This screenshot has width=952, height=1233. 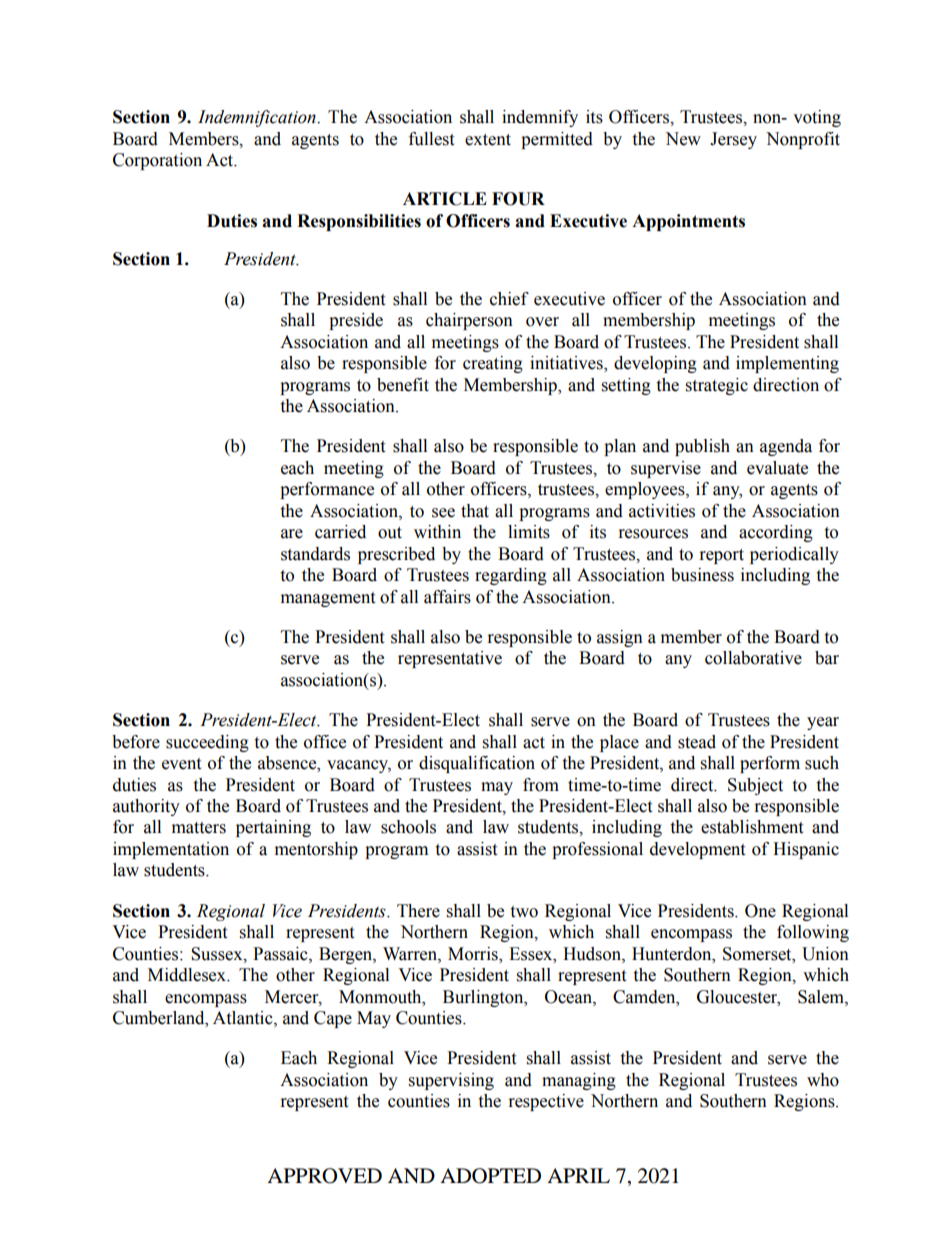 What do you see at coordinates (258, 118) in the screenshot?
I see `Indemnification` at bounding box center [258, 118].
